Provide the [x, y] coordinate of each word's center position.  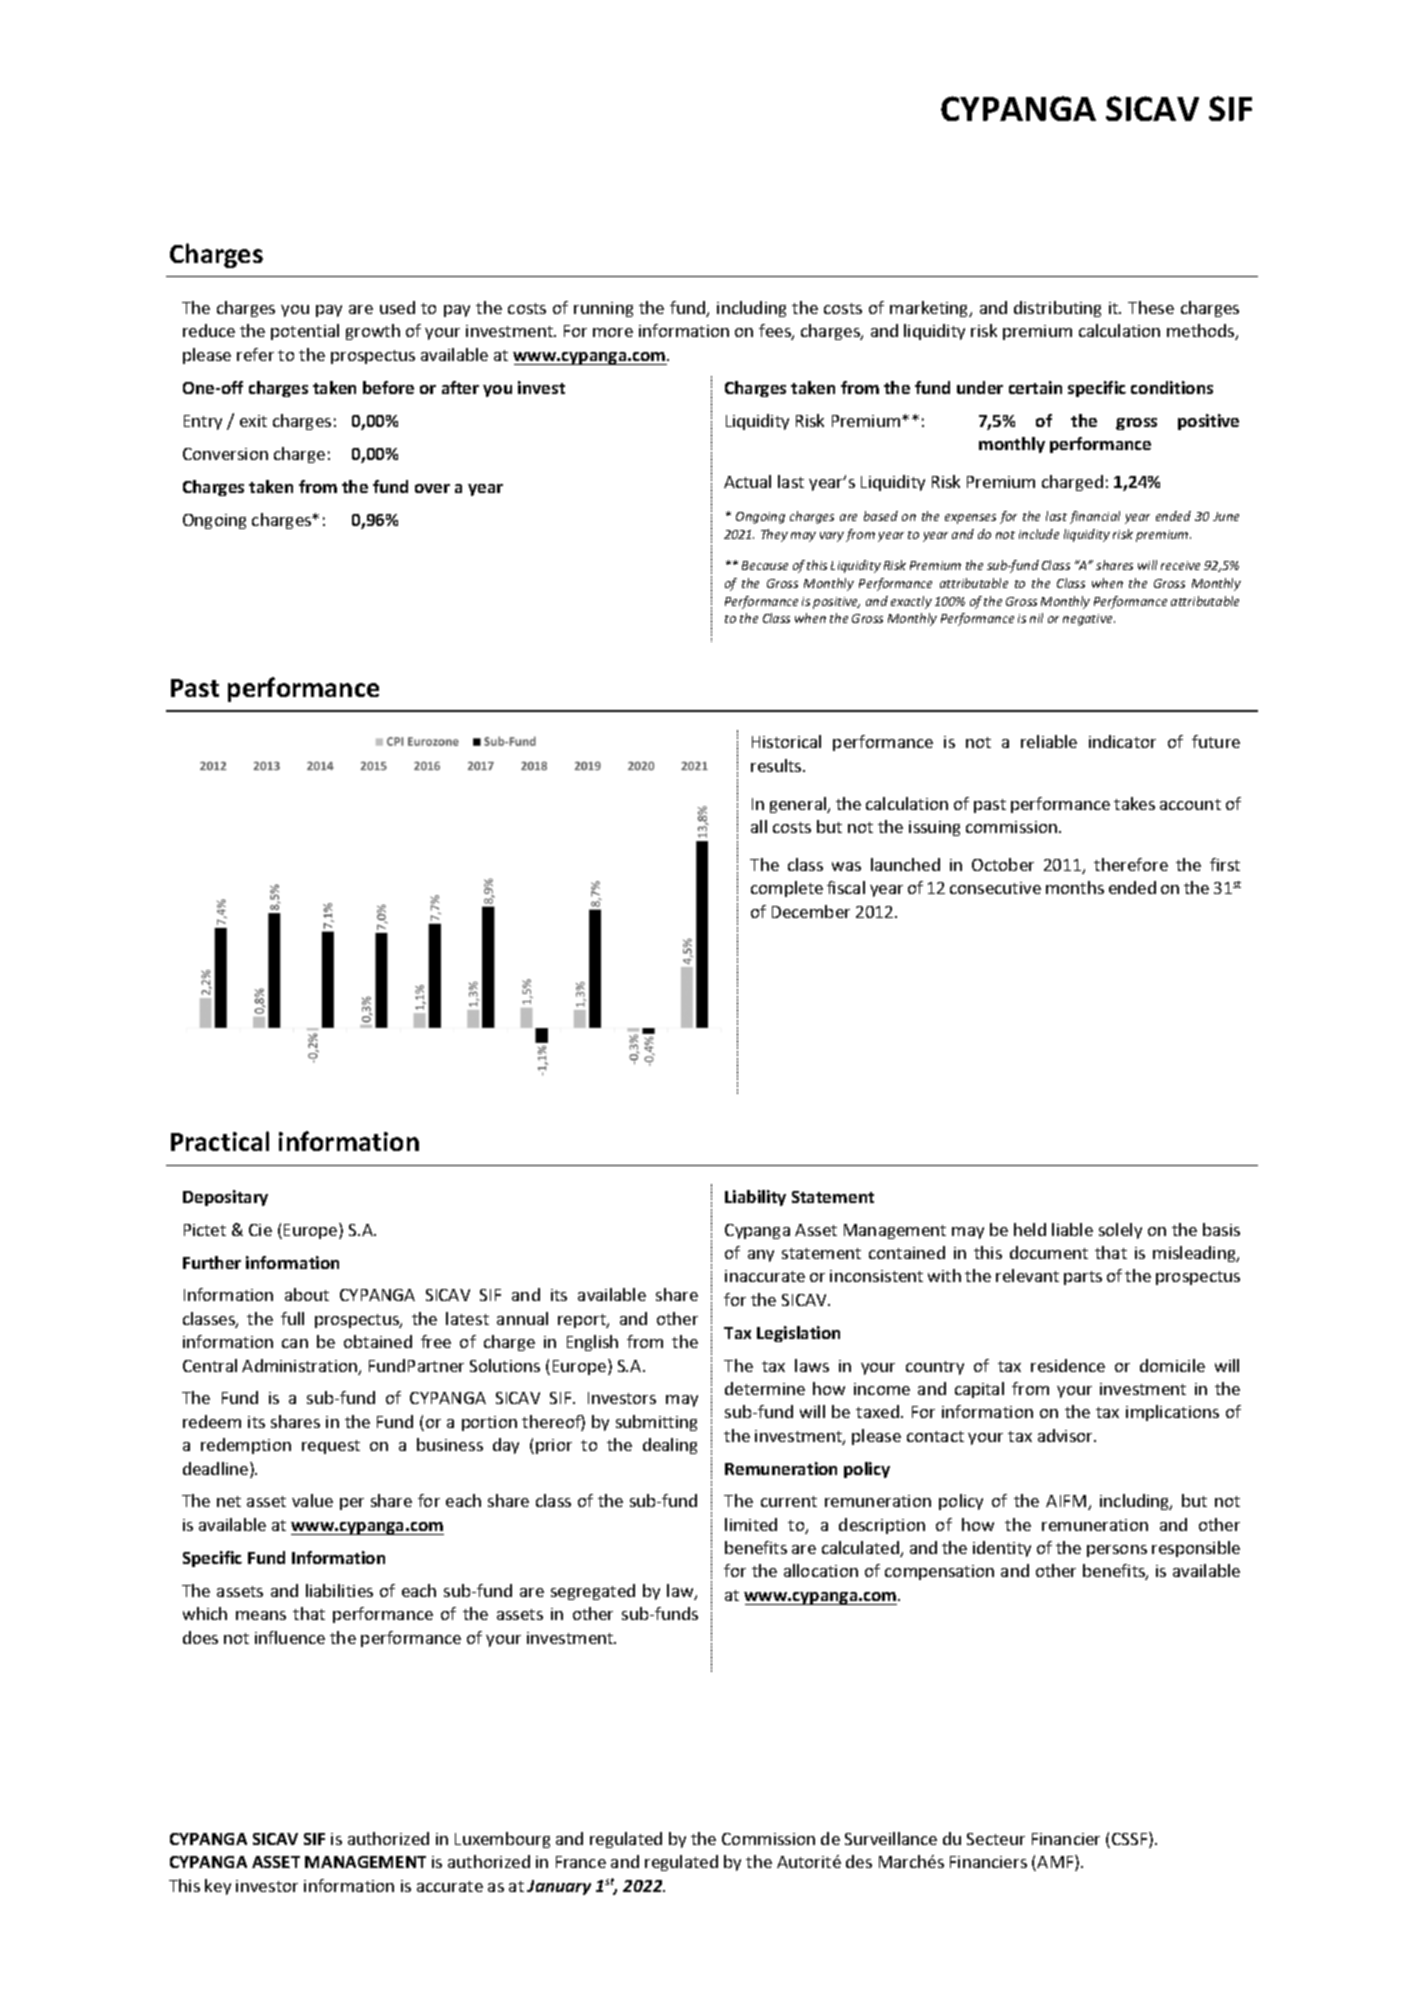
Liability [755, 1198]
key [218, 1887]
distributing [1057, 309]
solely [1120, 1231]
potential [305, 332]
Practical [220, 1141]
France [581, 1862]
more [613, 332]
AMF [1056, 1863]
